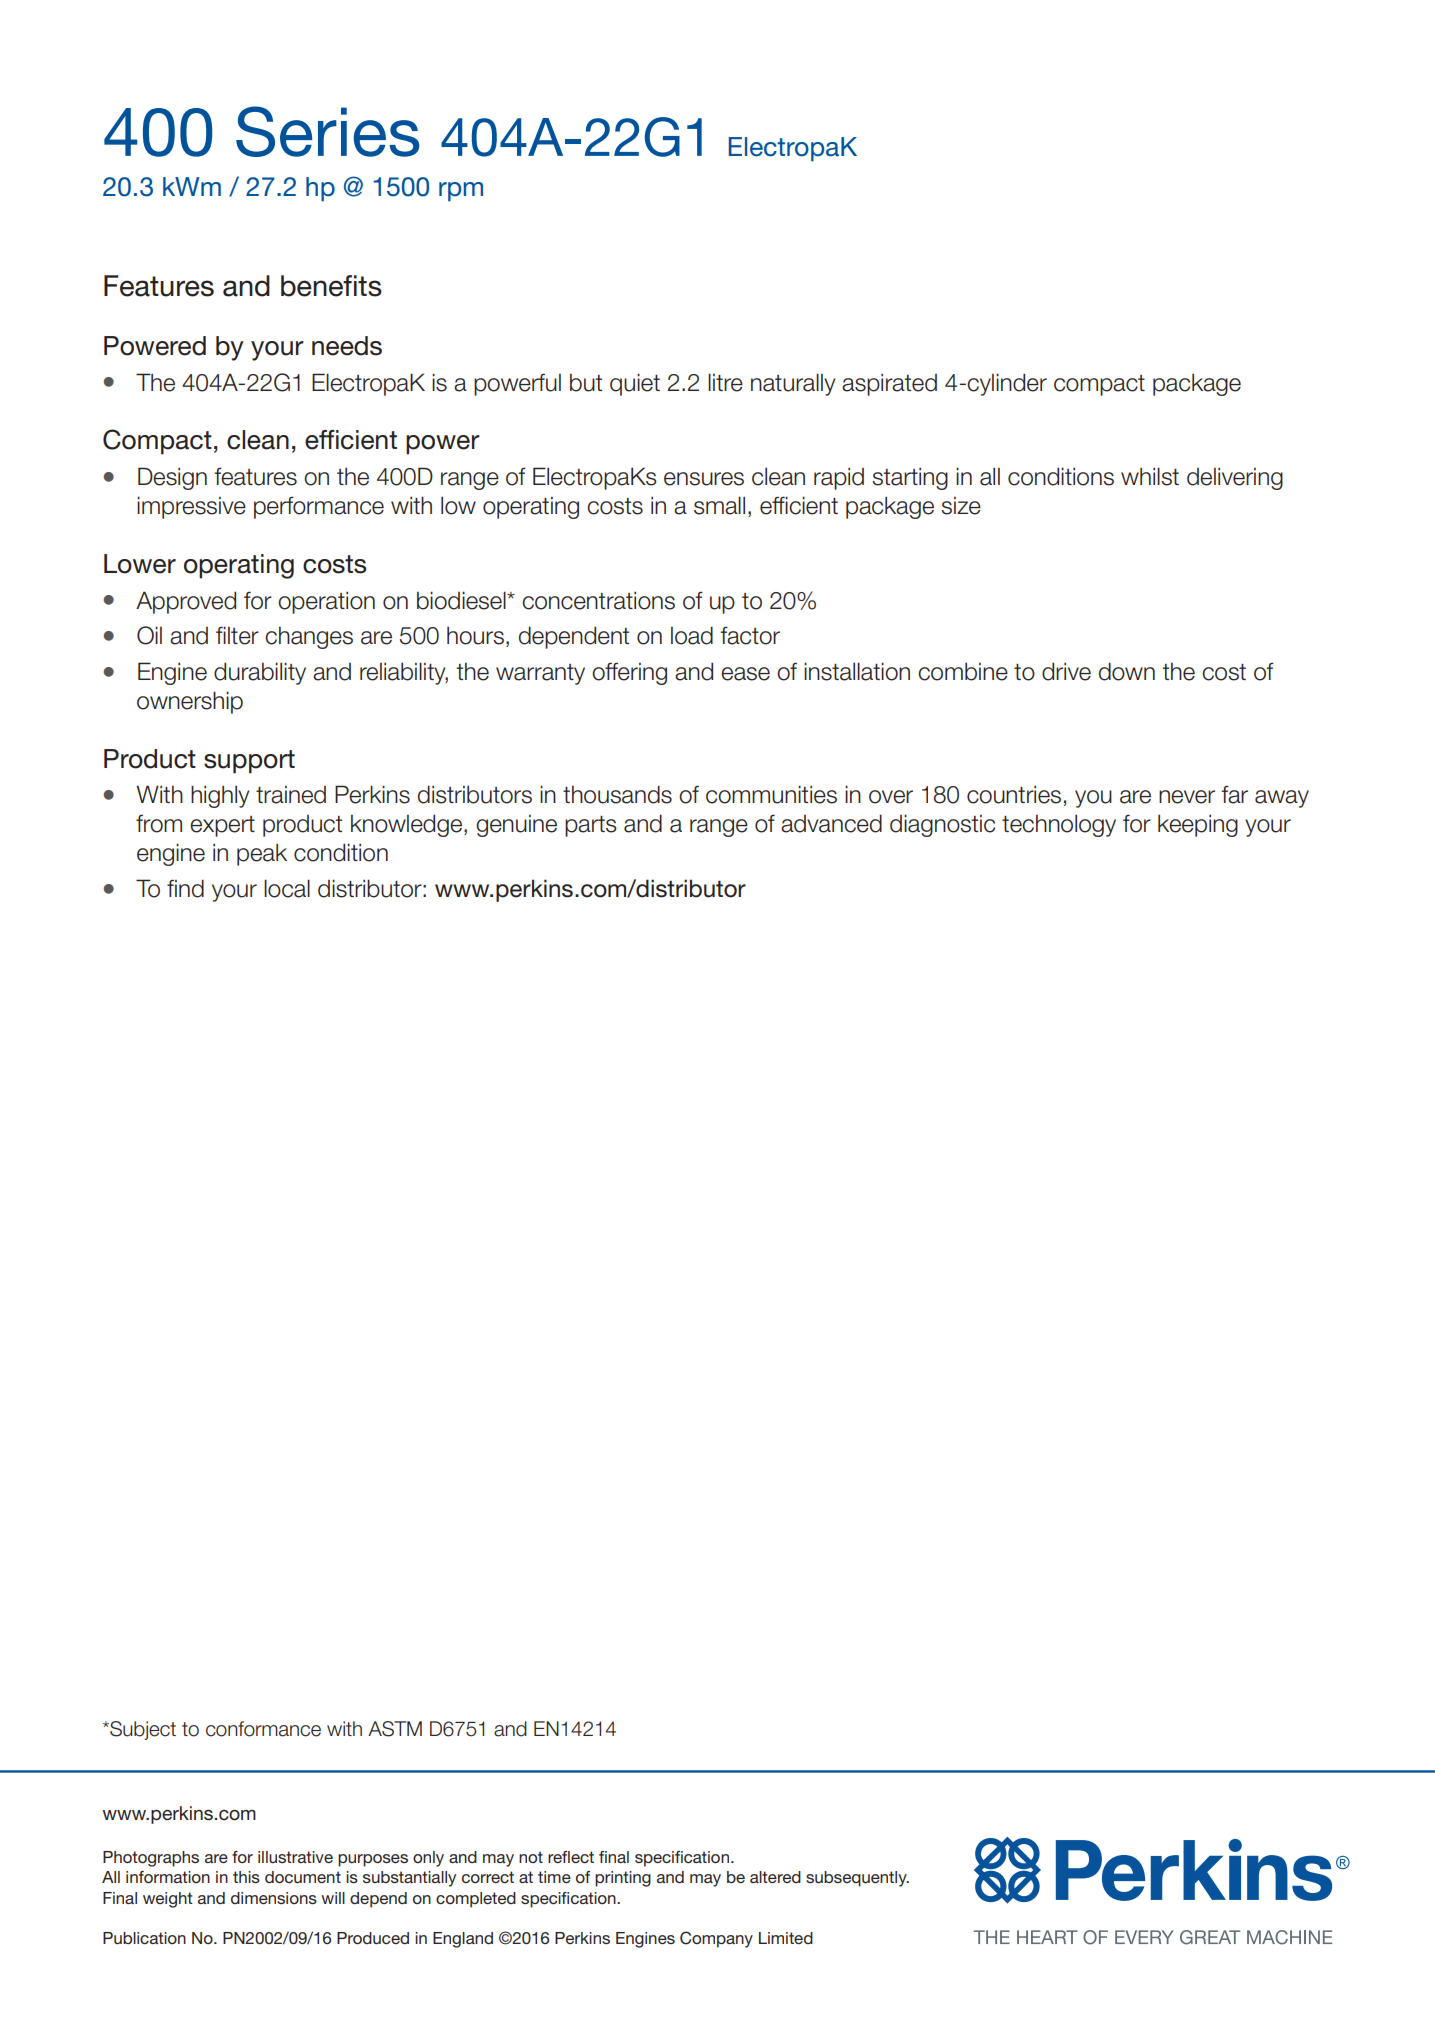 Image resolution: width=1435 pixels, height=2030 pixels. What do you see at coordinates (287, 888) in the screenshot?
I see `local` at bounding box center [287, 888].
